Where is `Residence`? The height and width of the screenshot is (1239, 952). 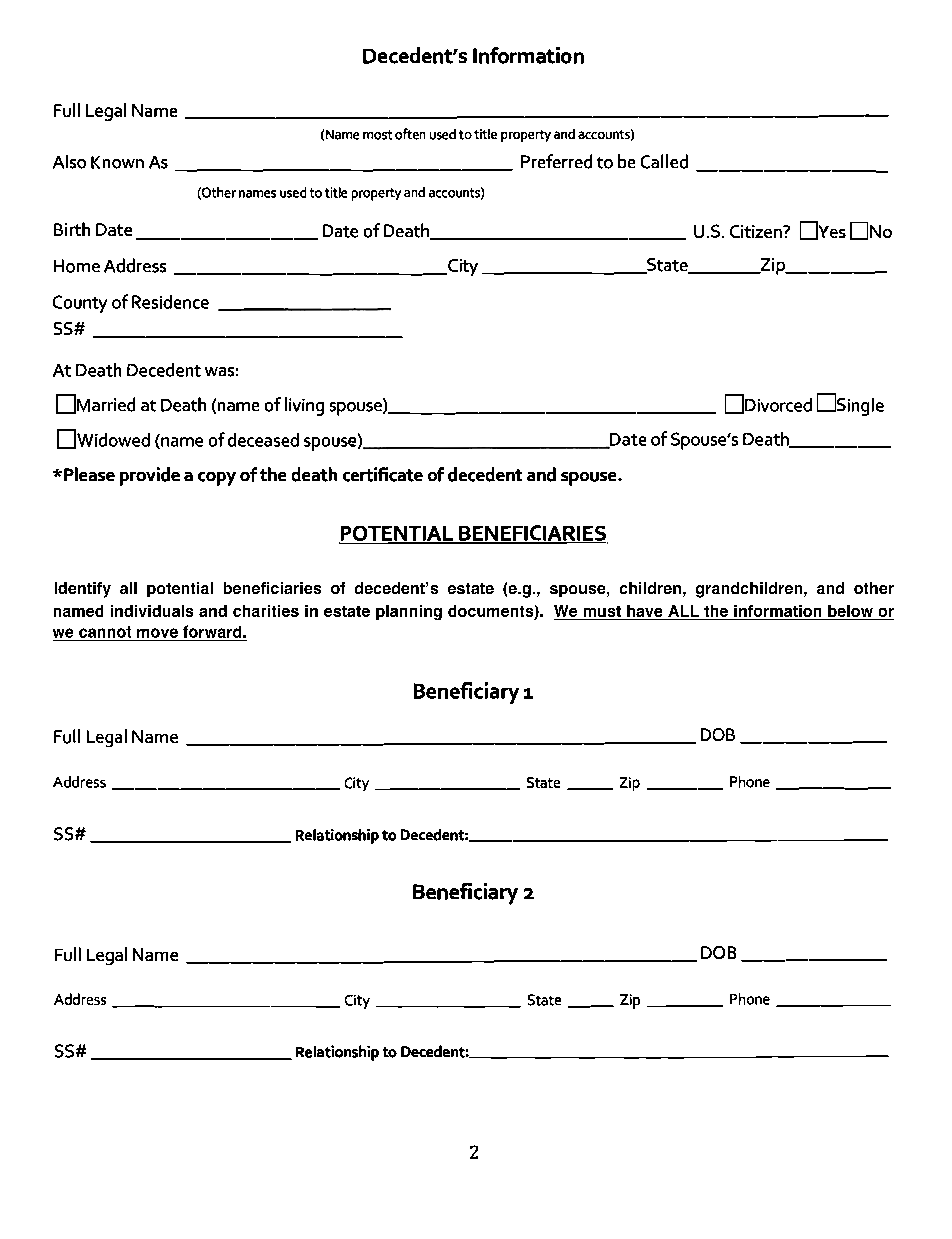 Residence is located at coordinates (170, 302).
